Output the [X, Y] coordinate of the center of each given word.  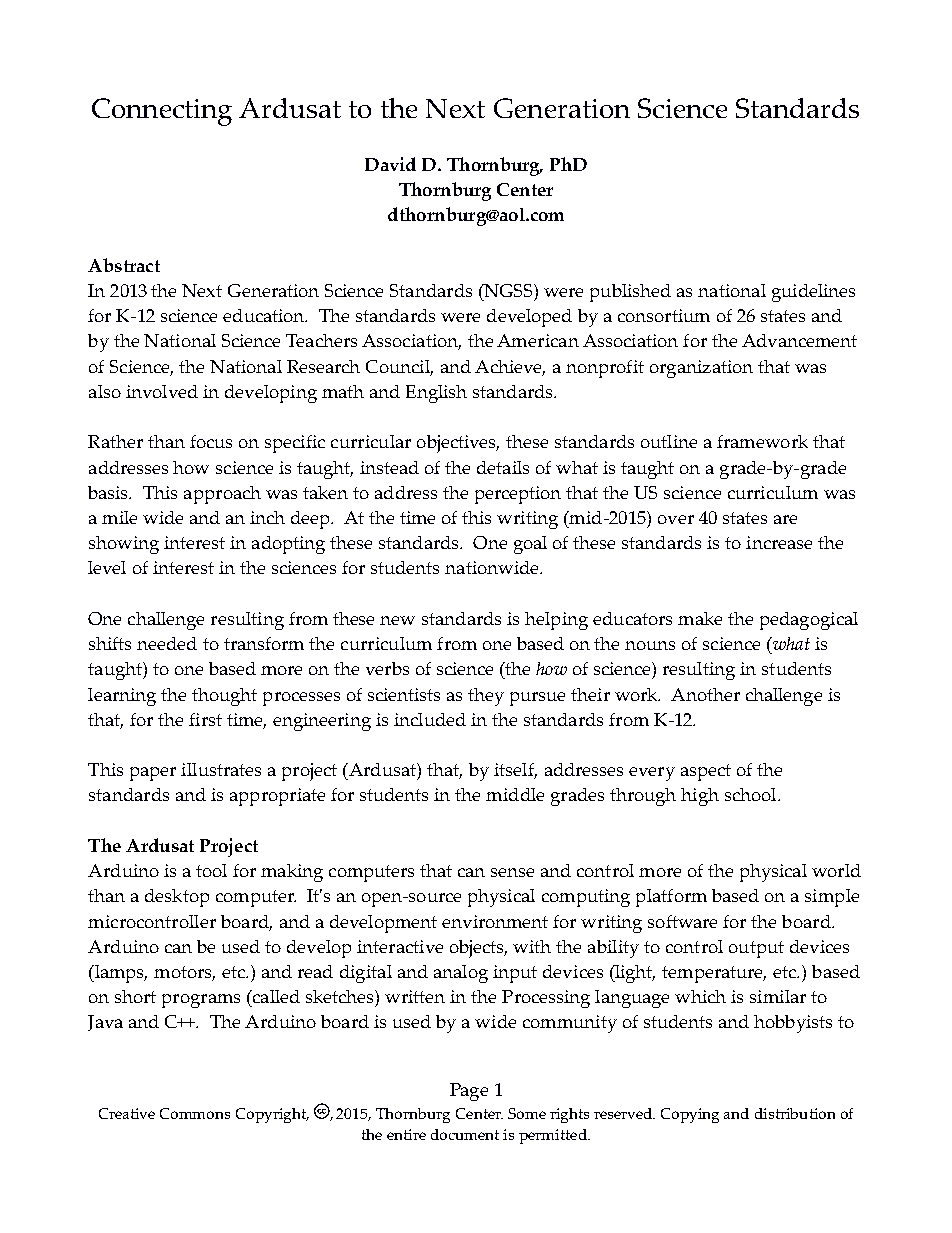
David [390, 164]
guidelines [813, 293]
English [436, 394]
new [397, 620]
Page [469, 1092]
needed [167, 643]
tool [211, 870]
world [836, 870]
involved [162, 391]
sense [512, 872]
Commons [195, 1113]
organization [701, 369]
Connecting [162, 112]
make [700, 618]
